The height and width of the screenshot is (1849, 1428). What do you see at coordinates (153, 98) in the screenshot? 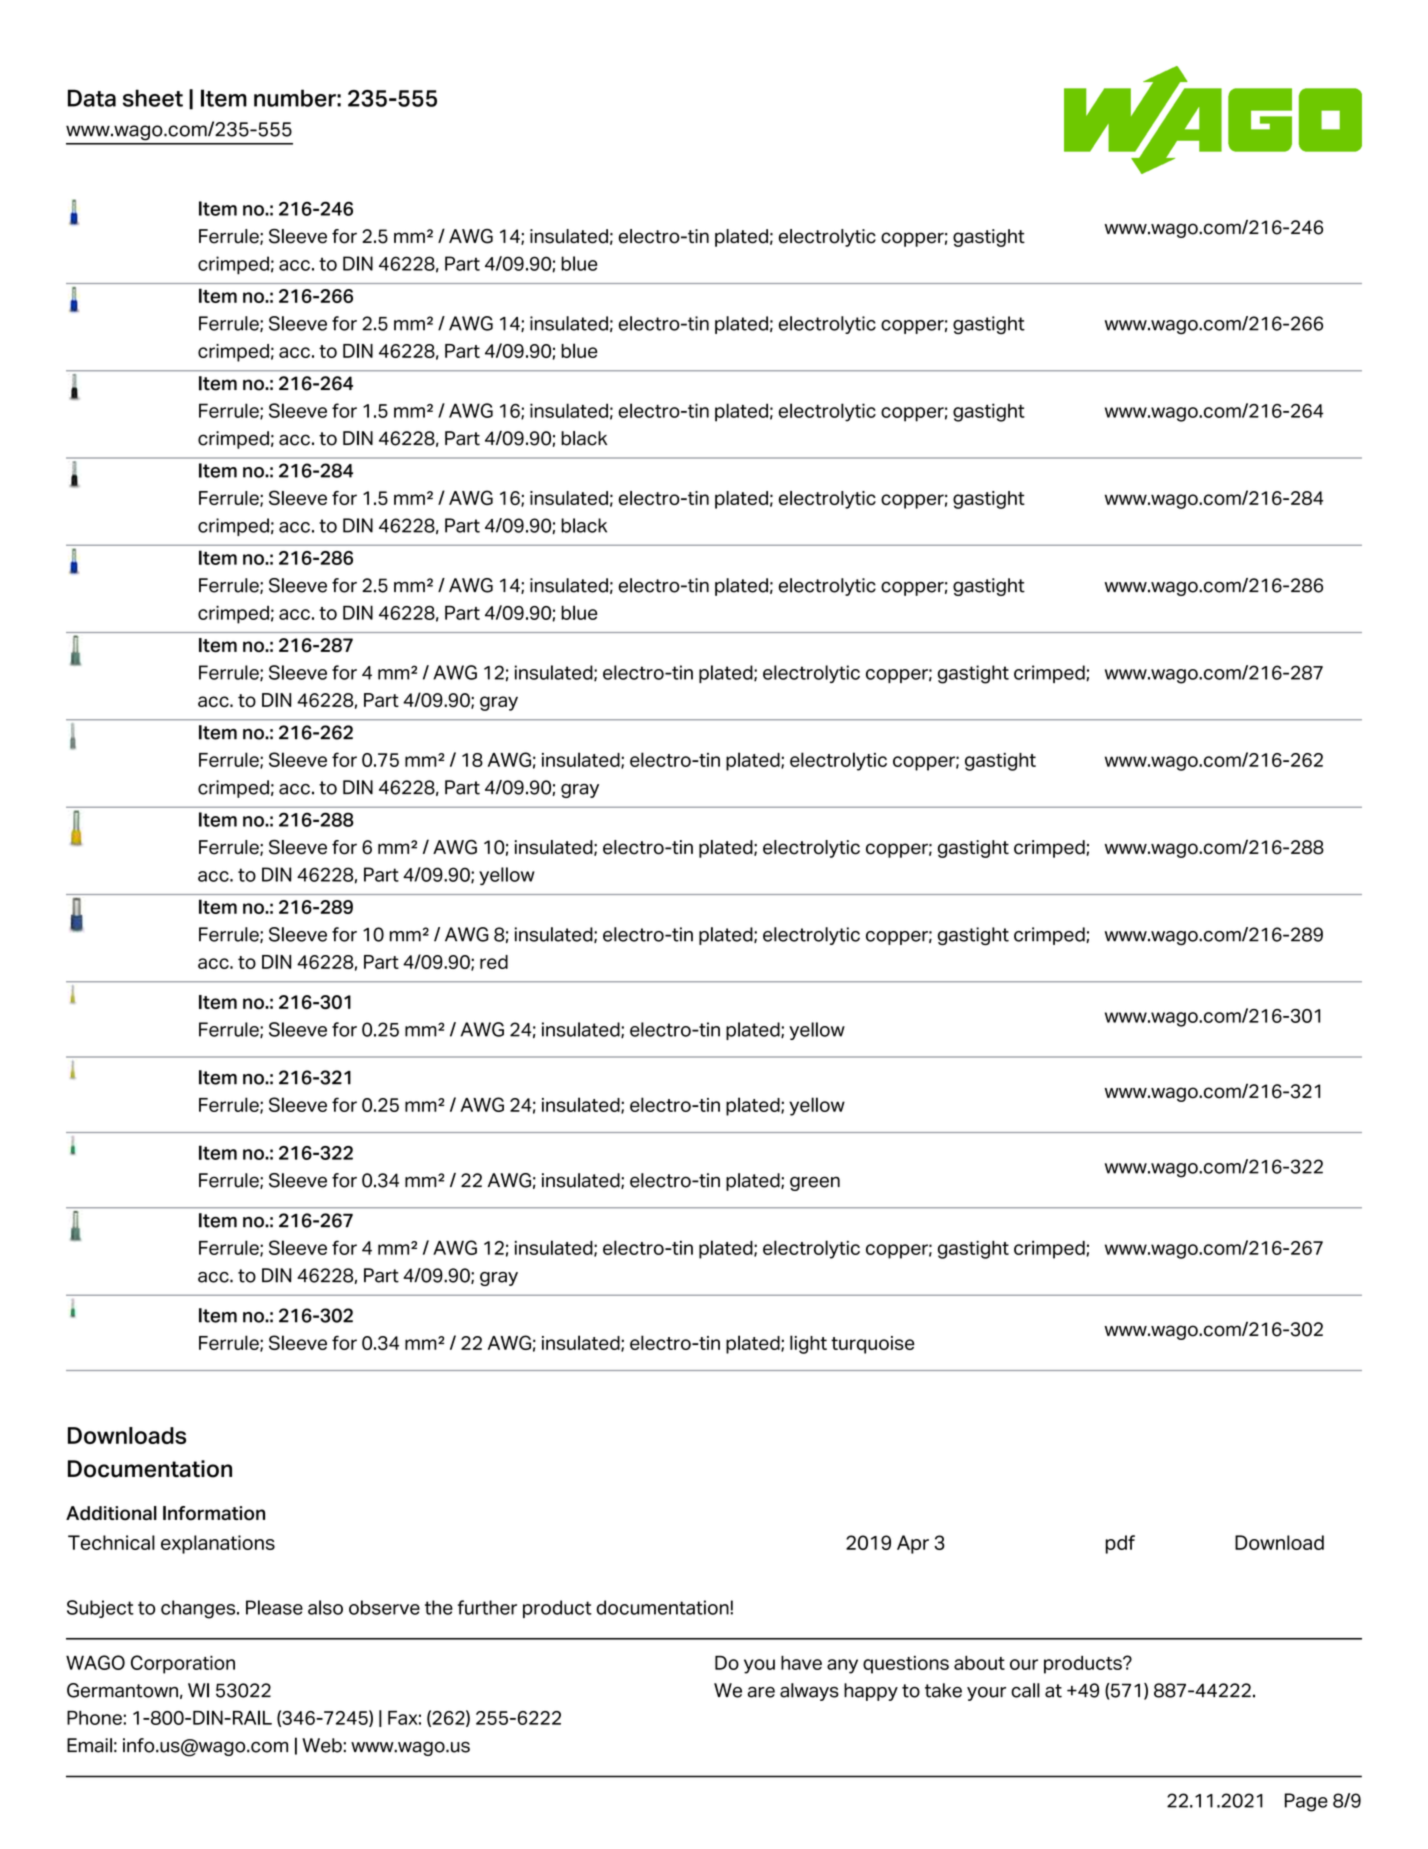
I see `sheet` at bounding box center [153, 98].
